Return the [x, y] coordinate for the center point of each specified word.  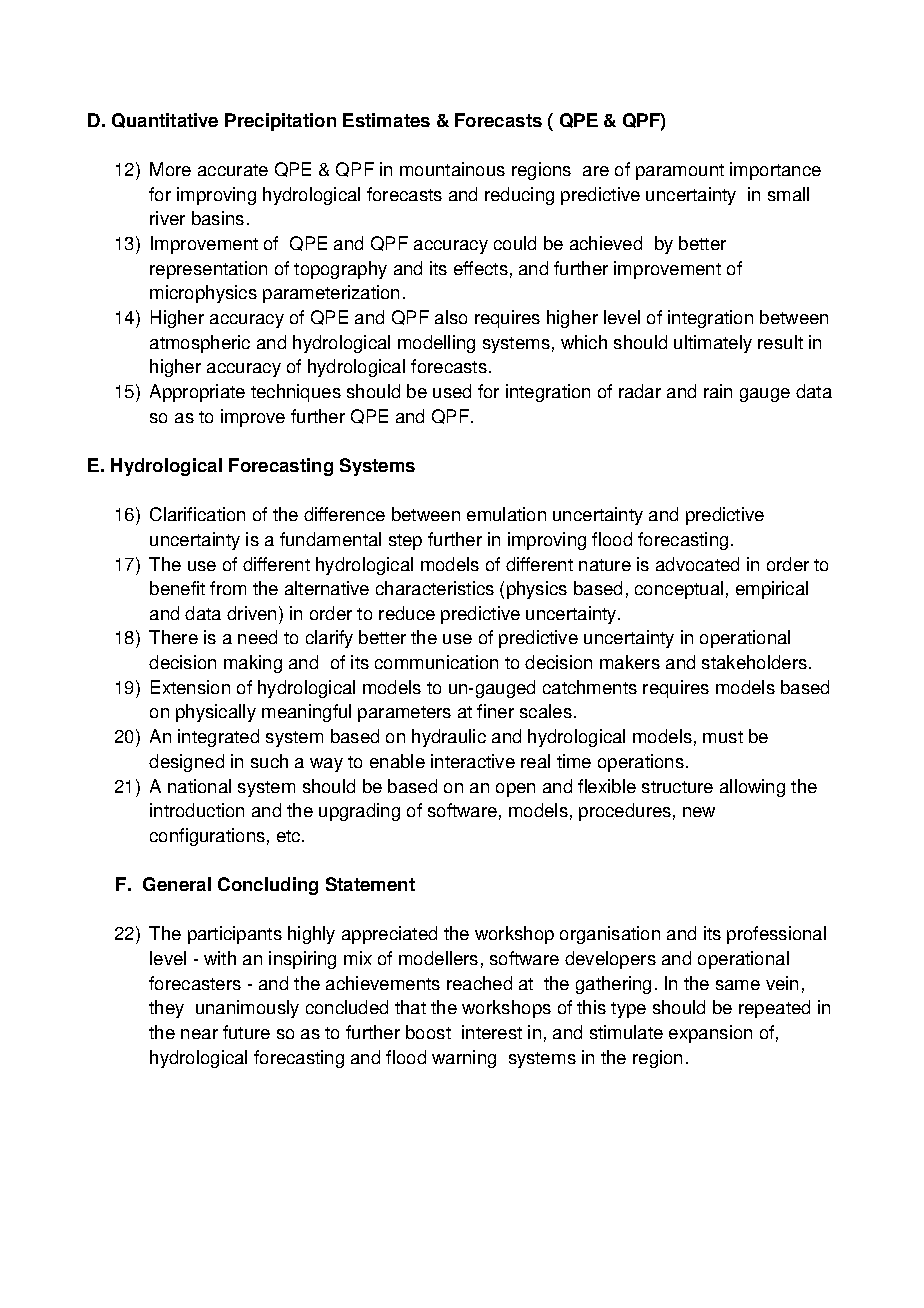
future [246, 1032]
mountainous [452, 169]
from [228, 588]
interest [492, 1032]
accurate [233, 170]
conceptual [679, 590]
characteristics [435, 588]
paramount [680, 172]
